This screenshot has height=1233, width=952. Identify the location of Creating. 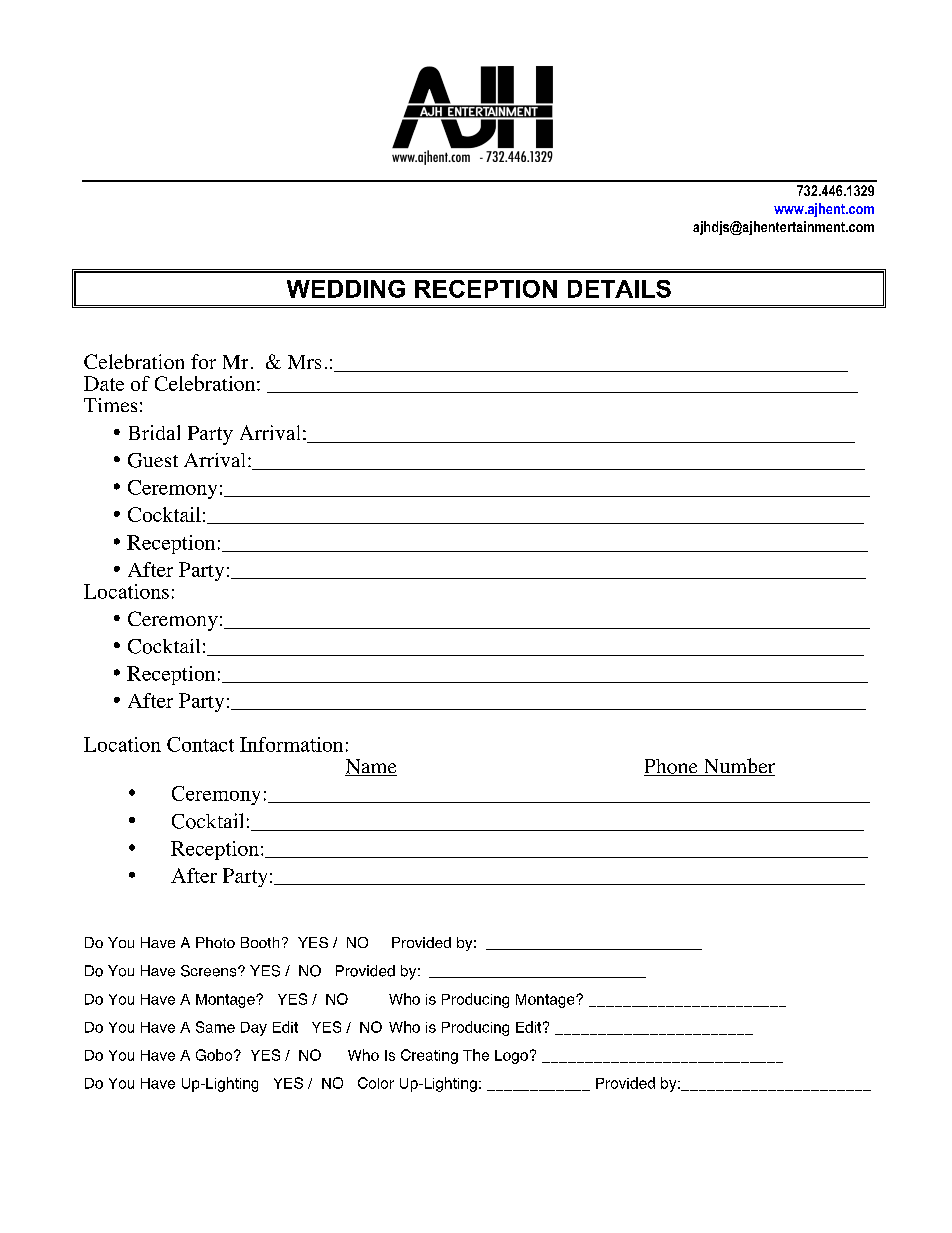
(429, 1056).
